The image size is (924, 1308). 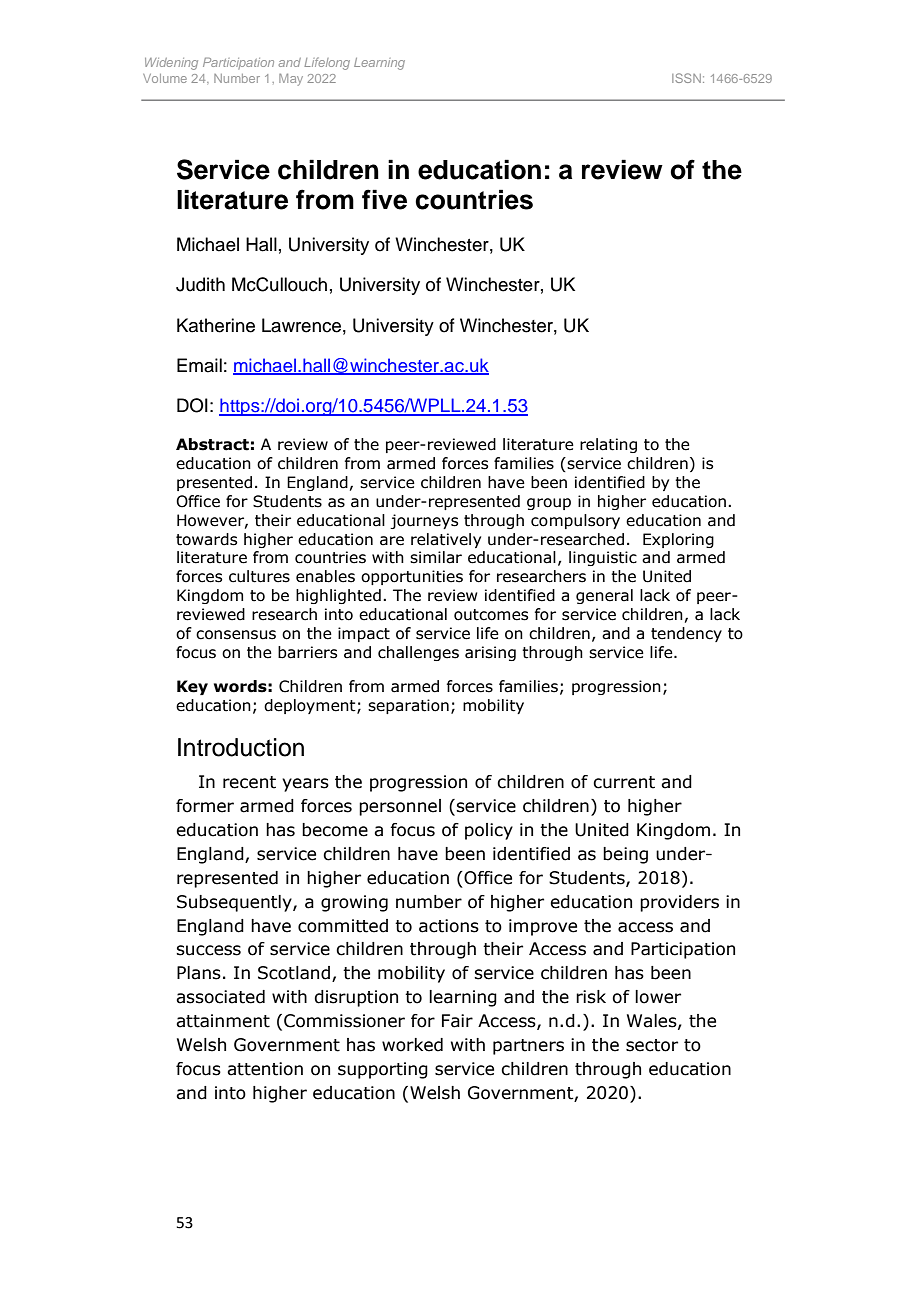 What do you see at coordinates (624, 782) in the screenshot?
I see `current` at bounding box center [624, 782].
